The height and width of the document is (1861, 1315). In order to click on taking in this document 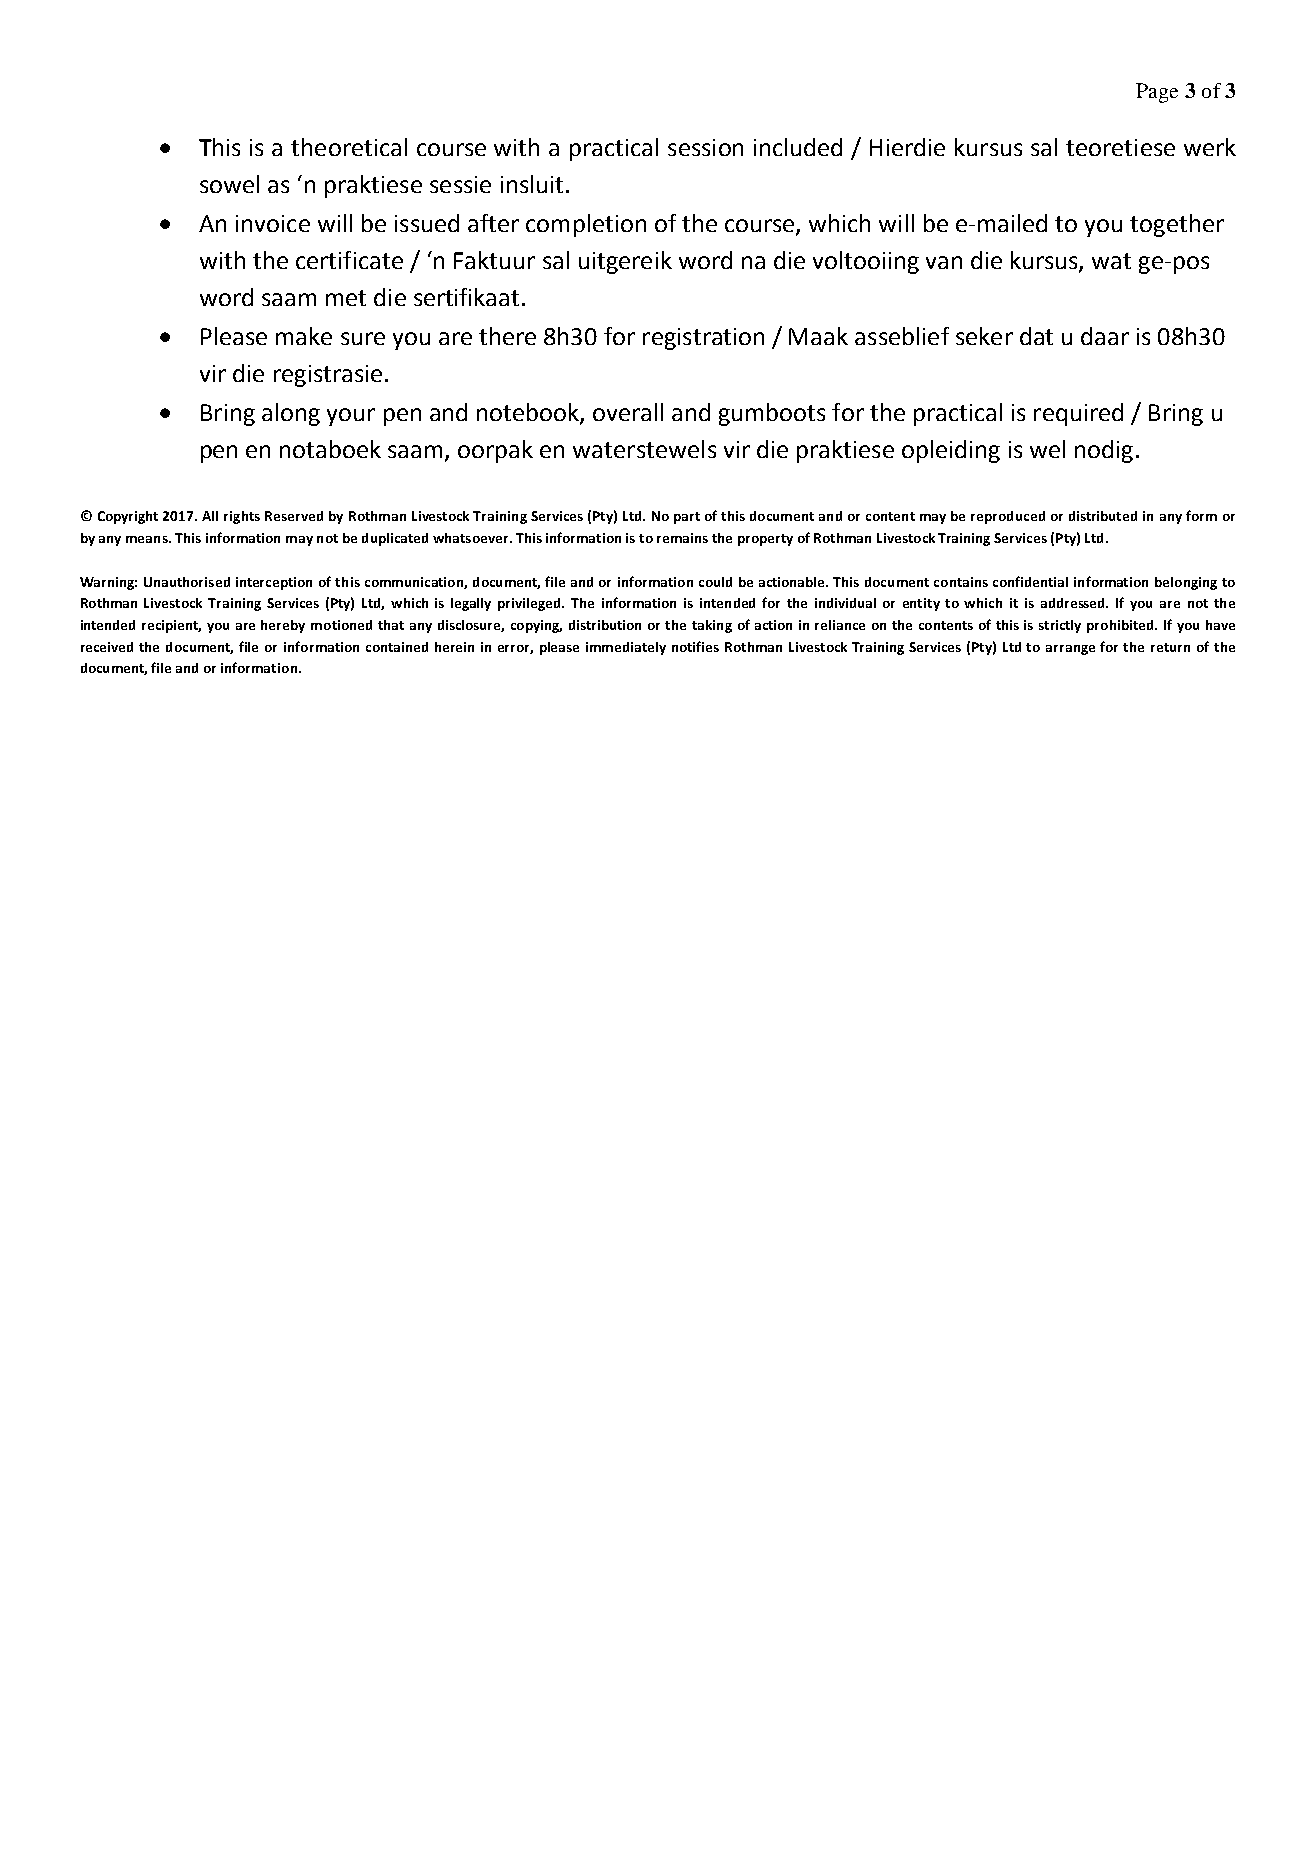, I will do `click(712, 626)`.
